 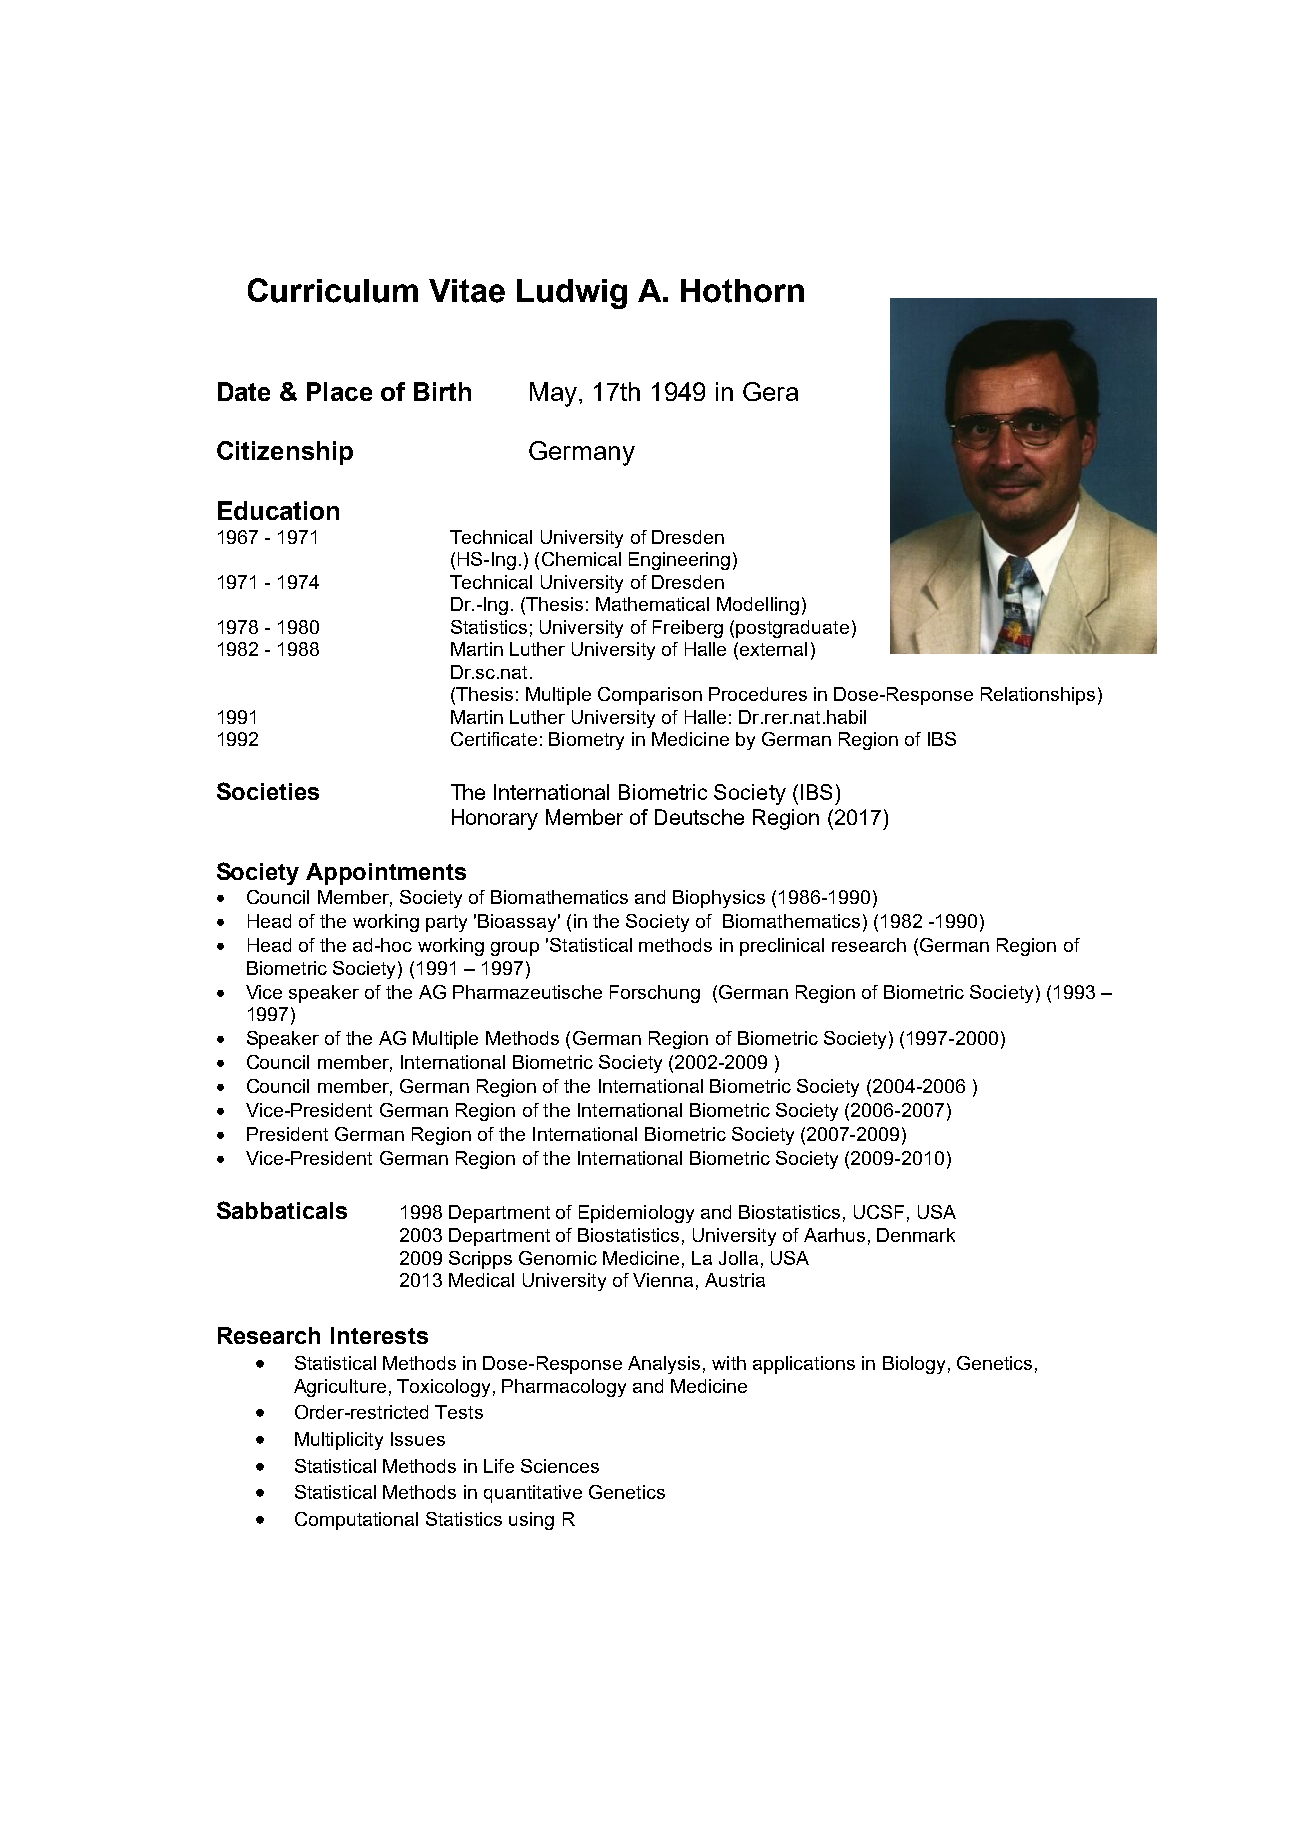 What do you see at coordinates (268, 791) in the image?
I see `Societies` at bounding box center [268, 791].
